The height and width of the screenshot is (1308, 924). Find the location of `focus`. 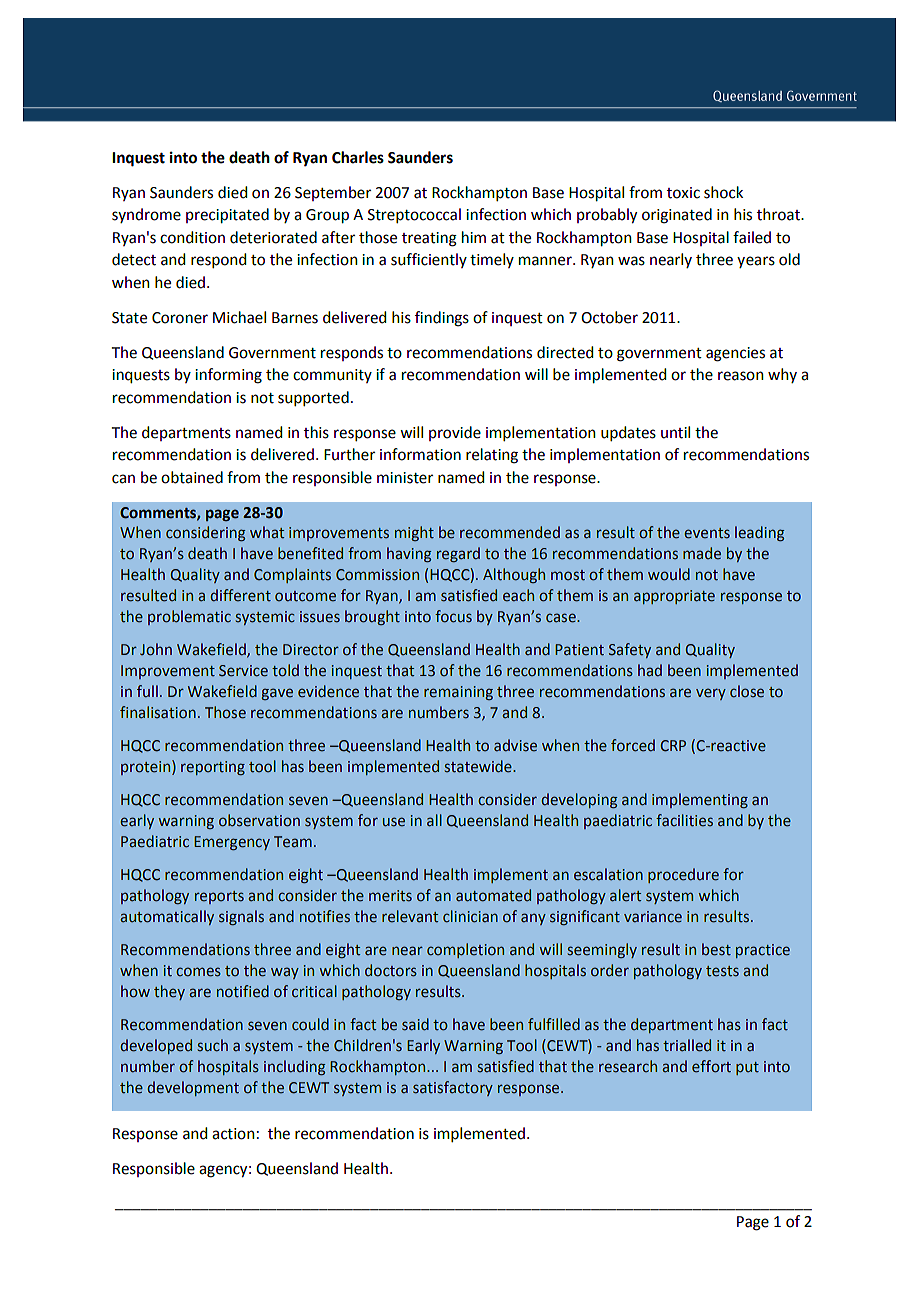

focus is located at coordinates (453, 616).
